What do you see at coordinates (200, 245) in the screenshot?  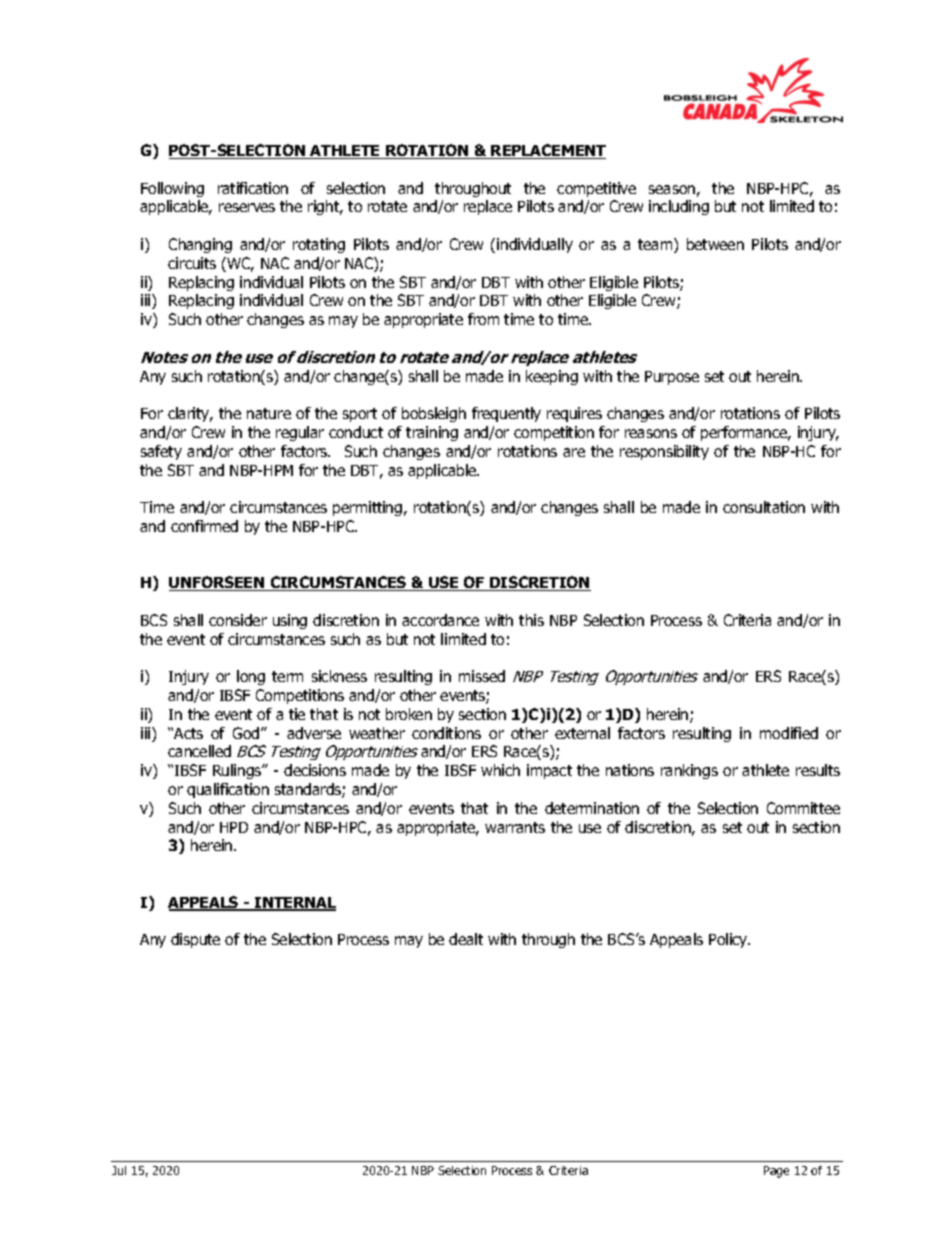 I see `Changing` at bounding box center [200, 245].
